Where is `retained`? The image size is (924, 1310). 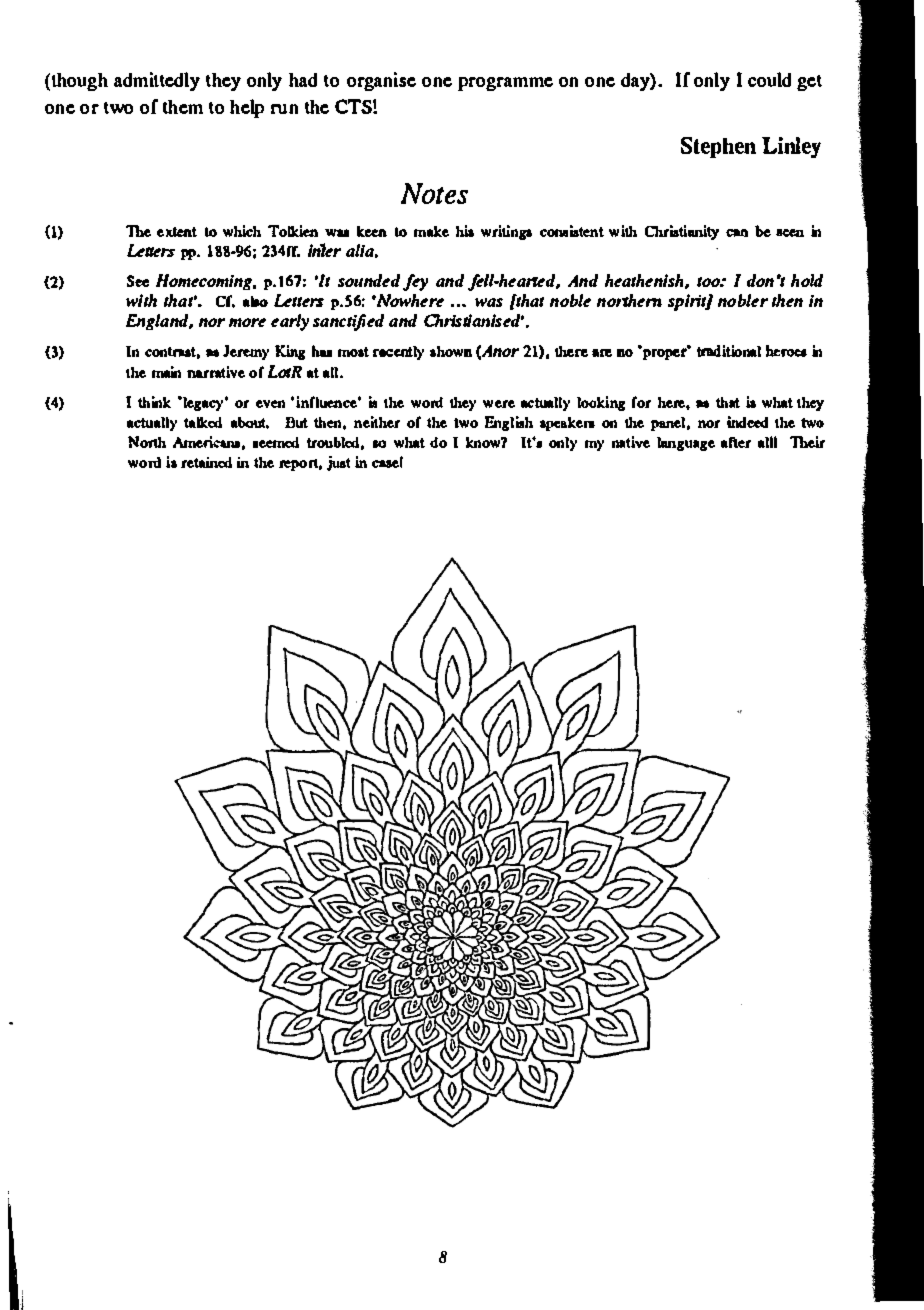
retained is located at coordinates (206, 462).
